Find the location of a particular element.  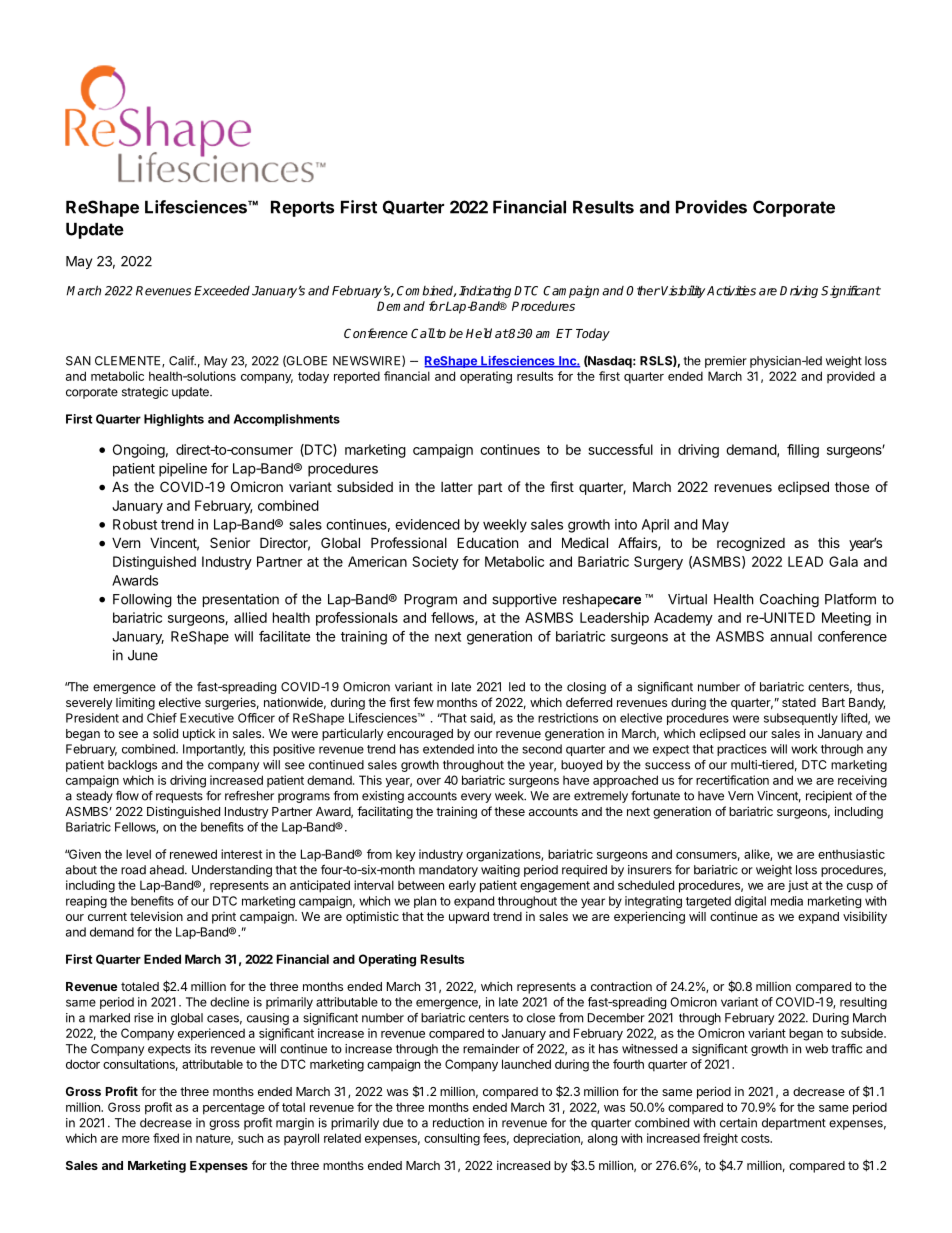

fixed is located at coordinates (166, 1138).
